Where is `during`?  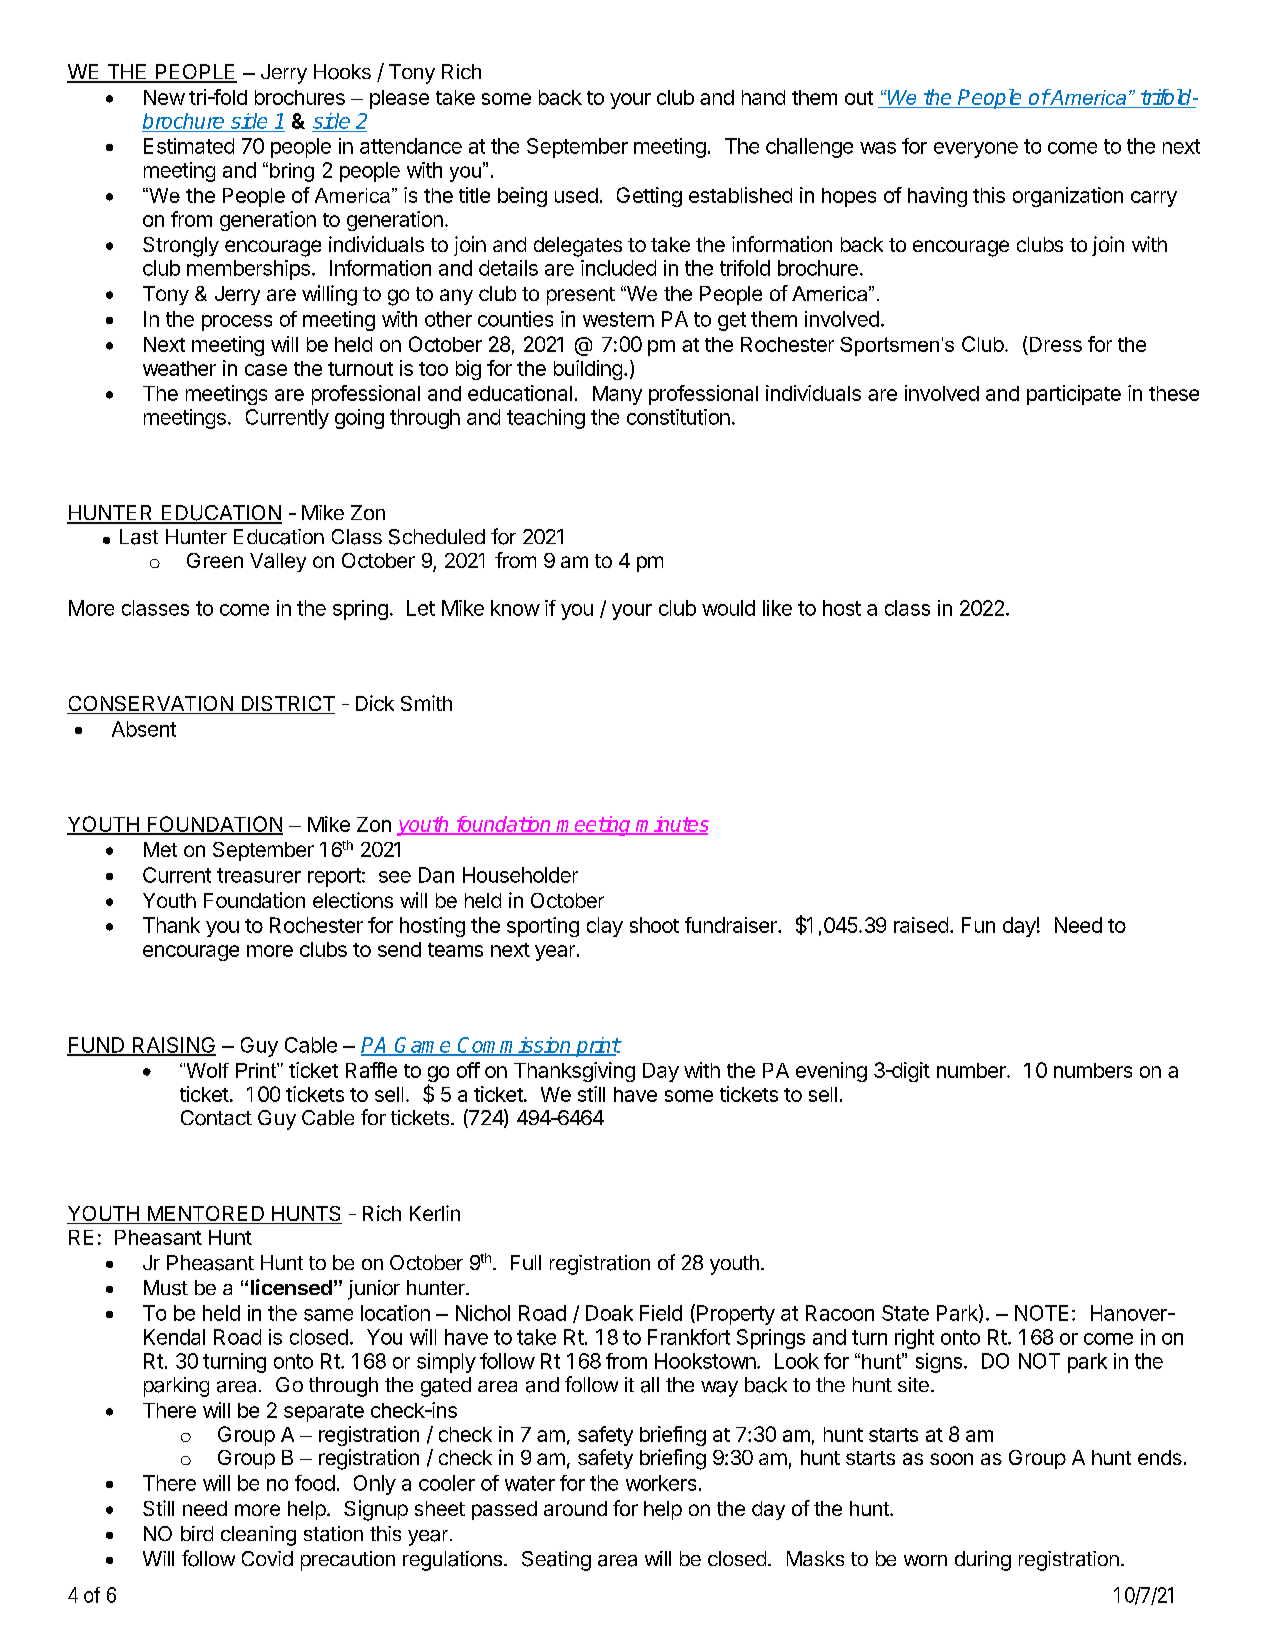 during is located at coordinates (983, 1561).
